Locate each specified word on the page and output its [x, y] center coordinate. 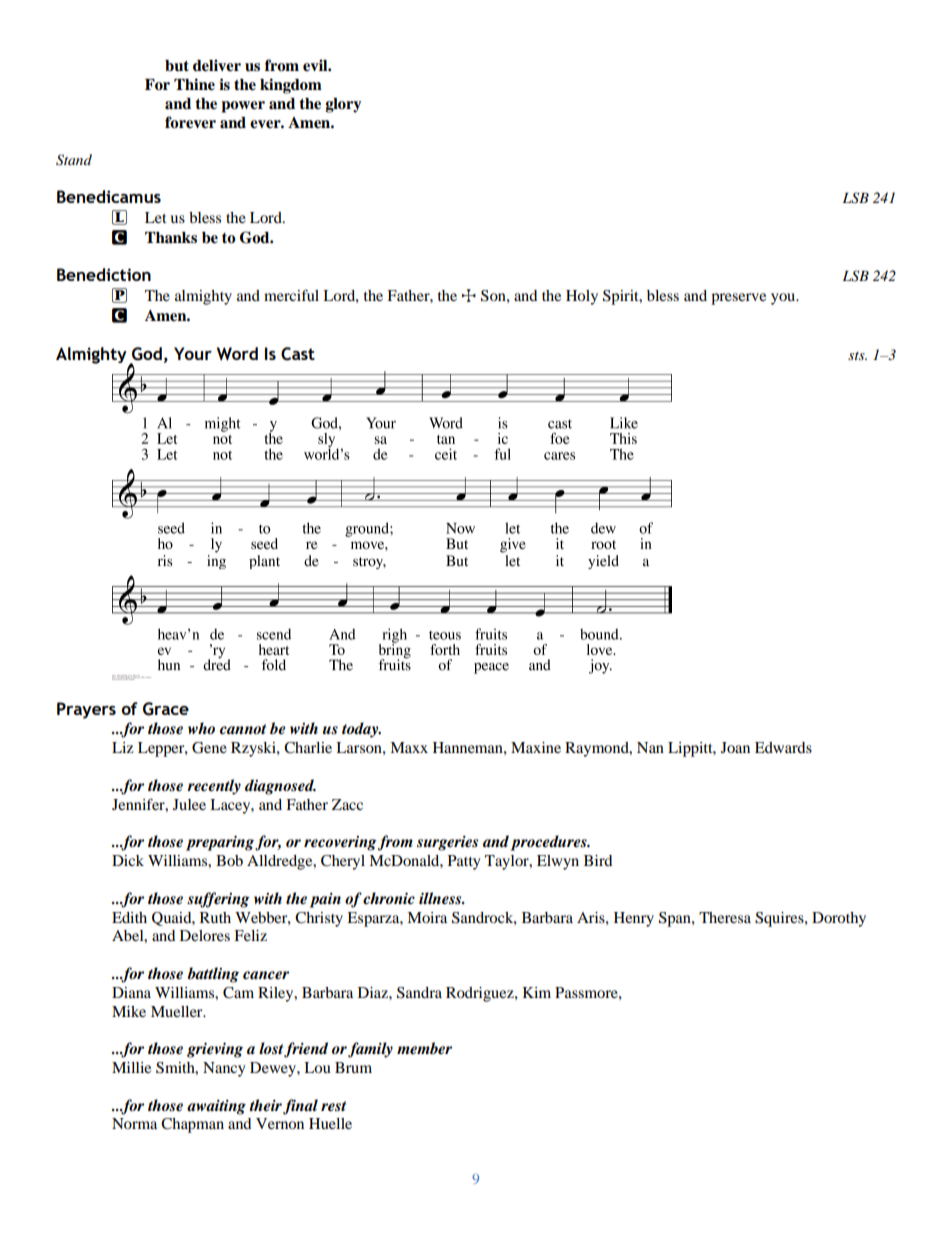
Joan [735, 747]
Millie [131, 1067]
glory [343, 105]
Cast [298, 354]
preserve [738, 299]
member [424, 1048]
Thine [194, 84]
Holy [582, 297]
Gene [209, 748]
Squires [780, 919]
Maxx [409, 747]
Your [193, 353]
